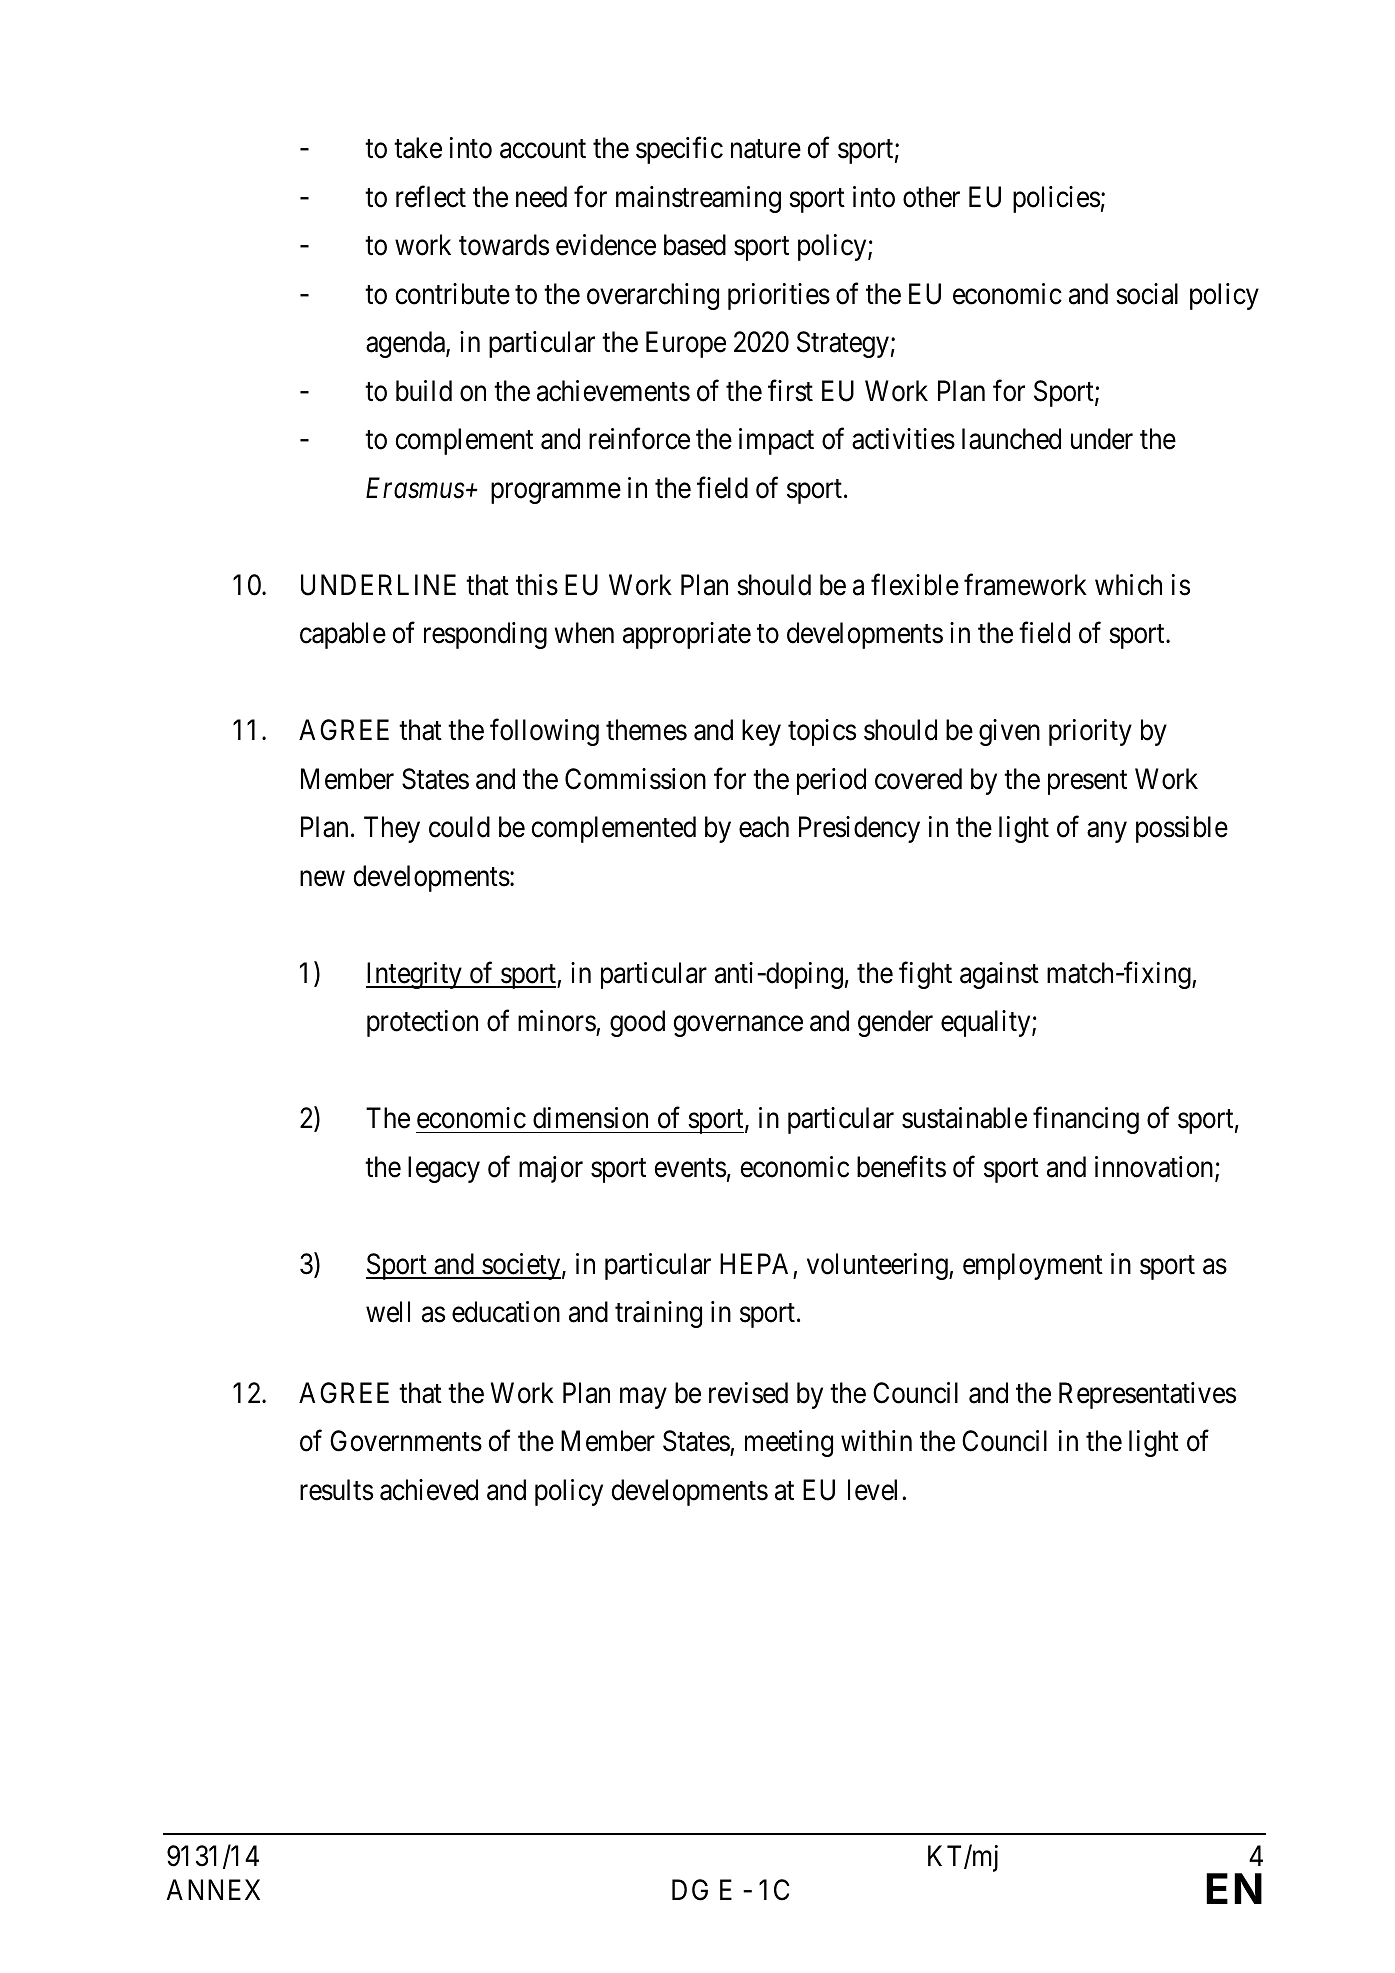 This screenshot has height=1973, width=1395. What do you see at coordinates (1128, 585) in the screenshot?
I see `which` at bounding box center [1128, 585].
